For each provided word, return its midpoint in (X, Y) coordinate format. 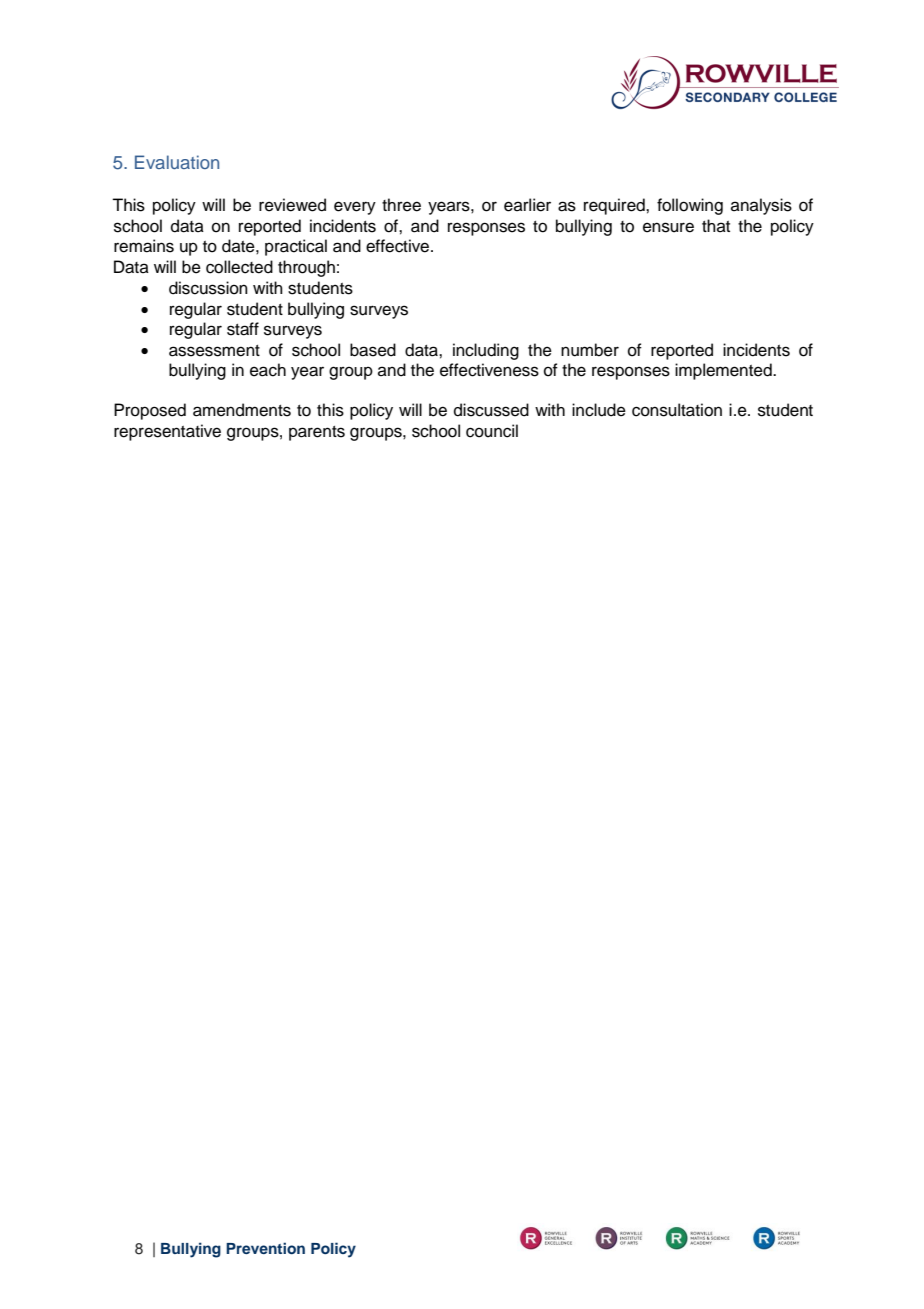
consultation (677, 410)
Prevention (265, 1248)
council (492, 431)
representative (167, 432)
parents (317, 433)
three (401, 205)
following (690, 206)
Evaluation (177, 162)
